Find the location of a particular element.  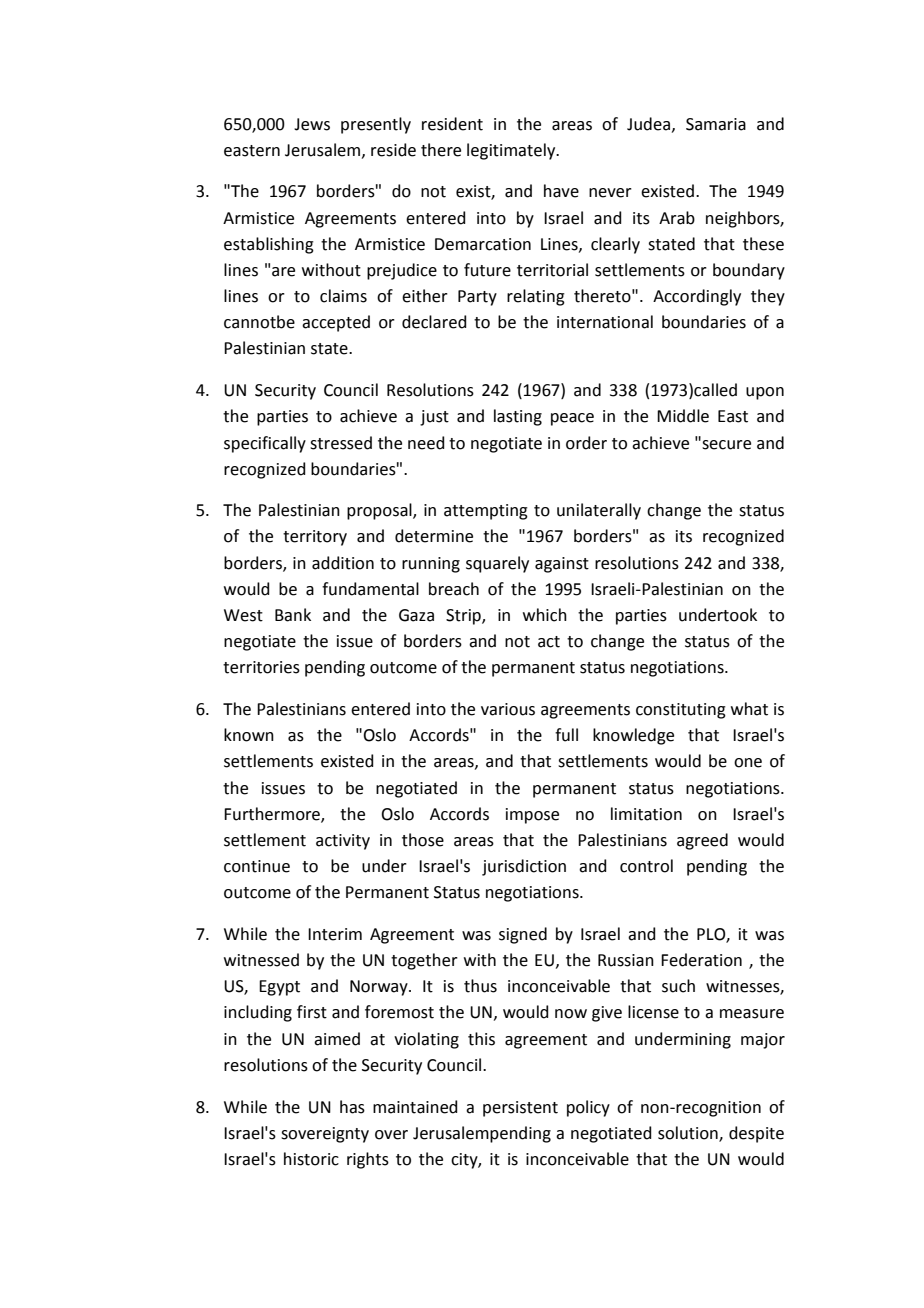

persistent is located at coordinates (520, 1109).
